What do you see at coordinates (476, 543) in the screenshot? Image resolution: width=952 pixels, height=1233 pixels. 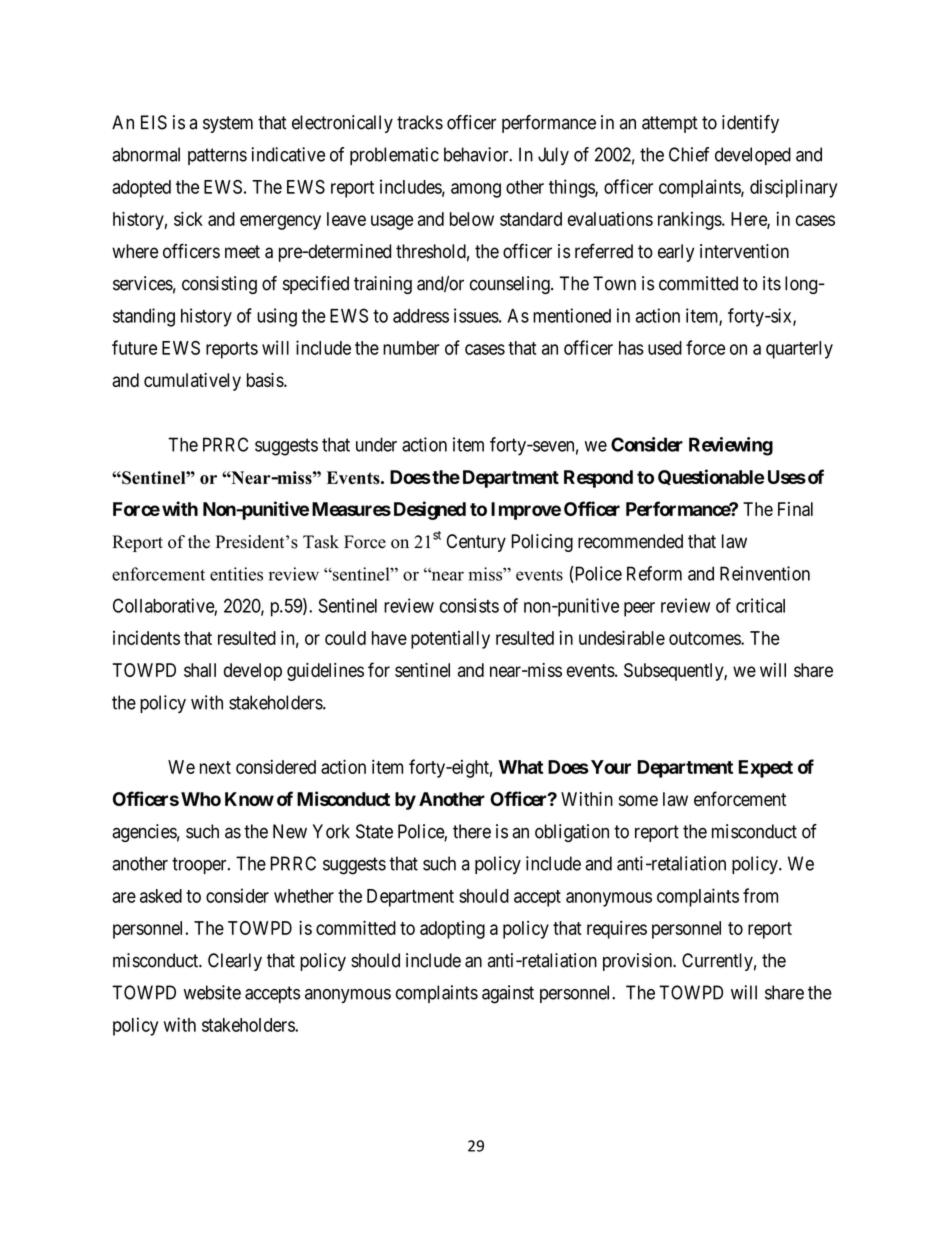 I see `Century` at bounding box center [476, 543].
